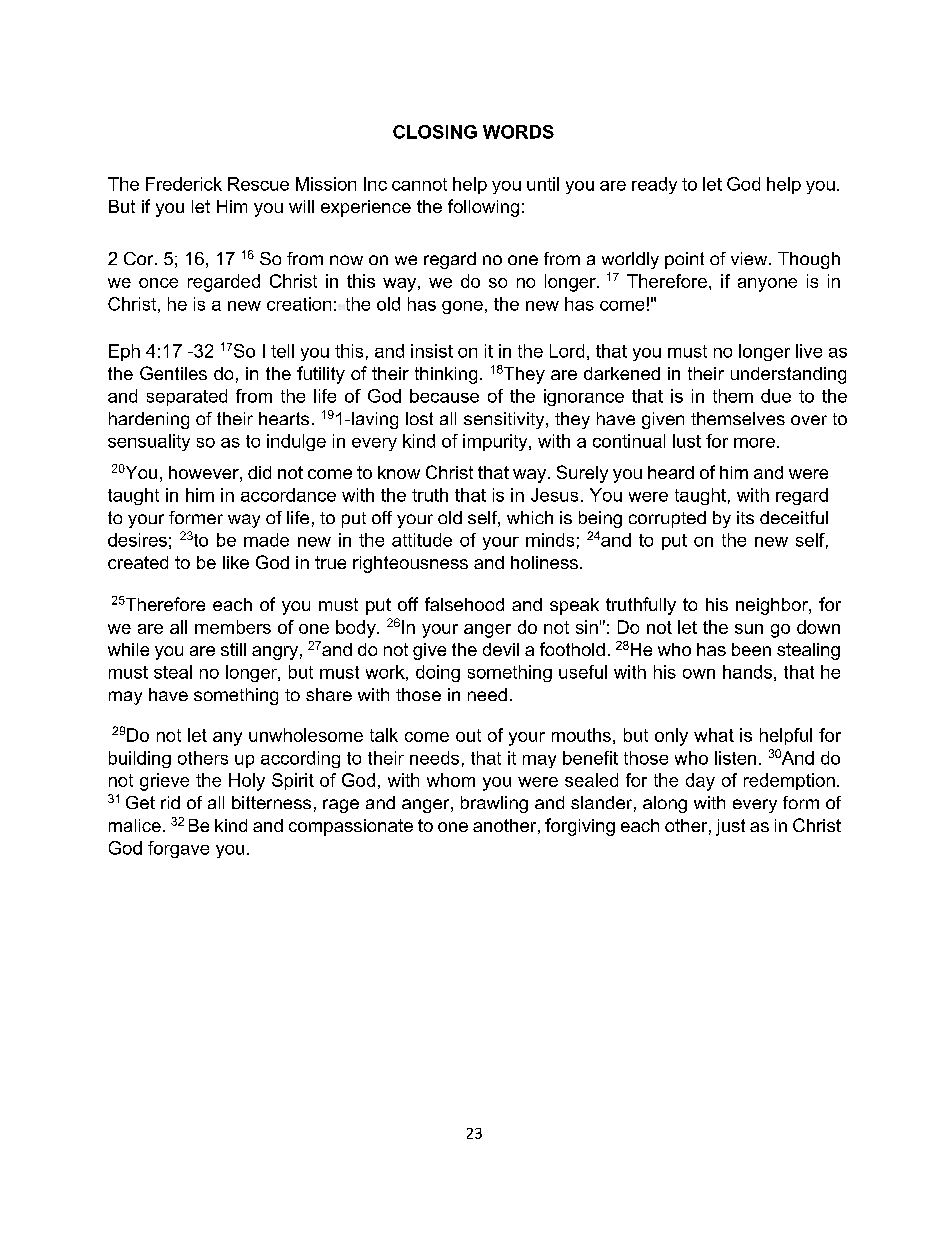 The image size is (952, 1233). Describe the element at coordinates (654, 185) in the image. I see `ready` at that location.
